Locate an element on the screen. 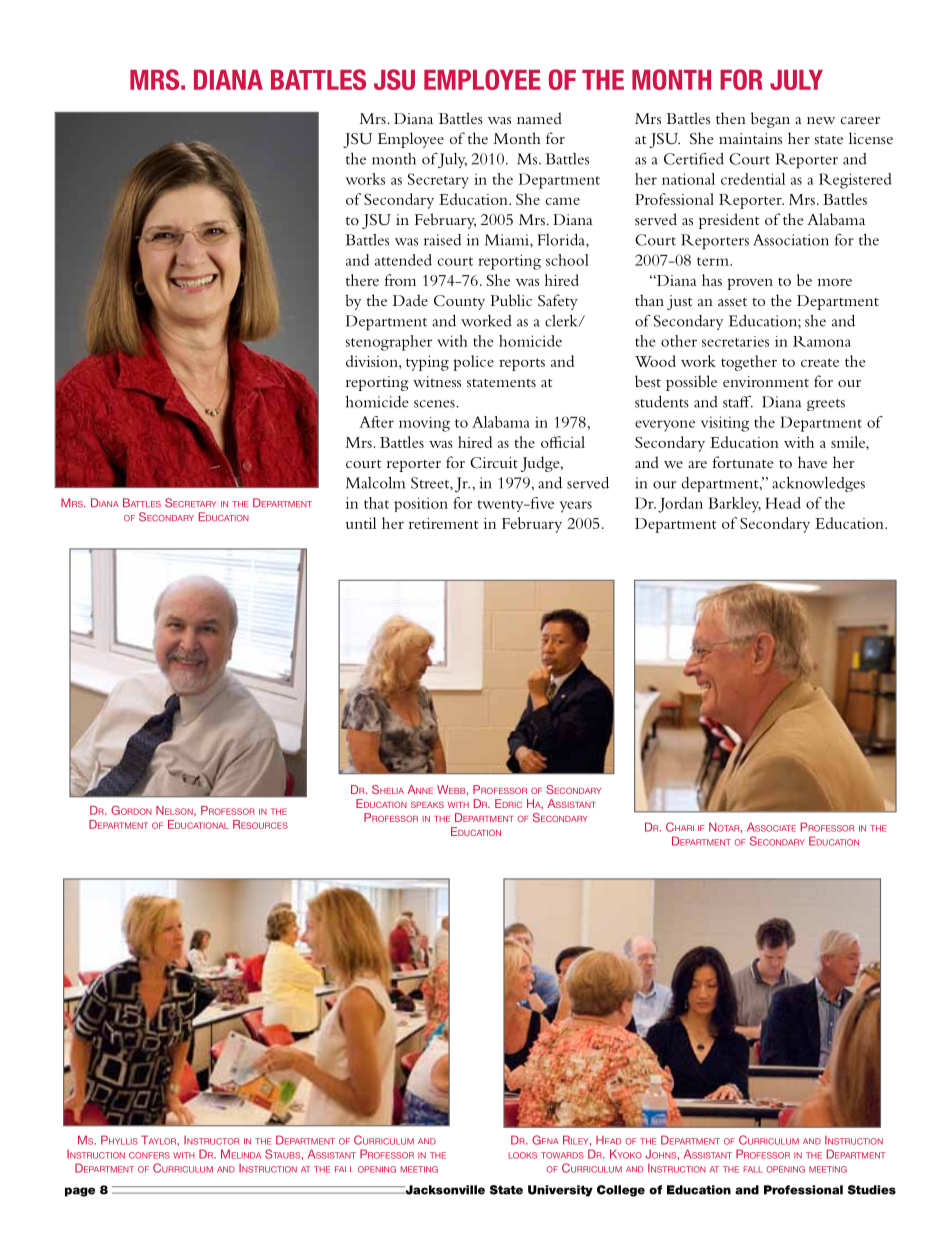 The width and height of the screenshot is (952, 1233). until is located at coordinates (361, 523).
